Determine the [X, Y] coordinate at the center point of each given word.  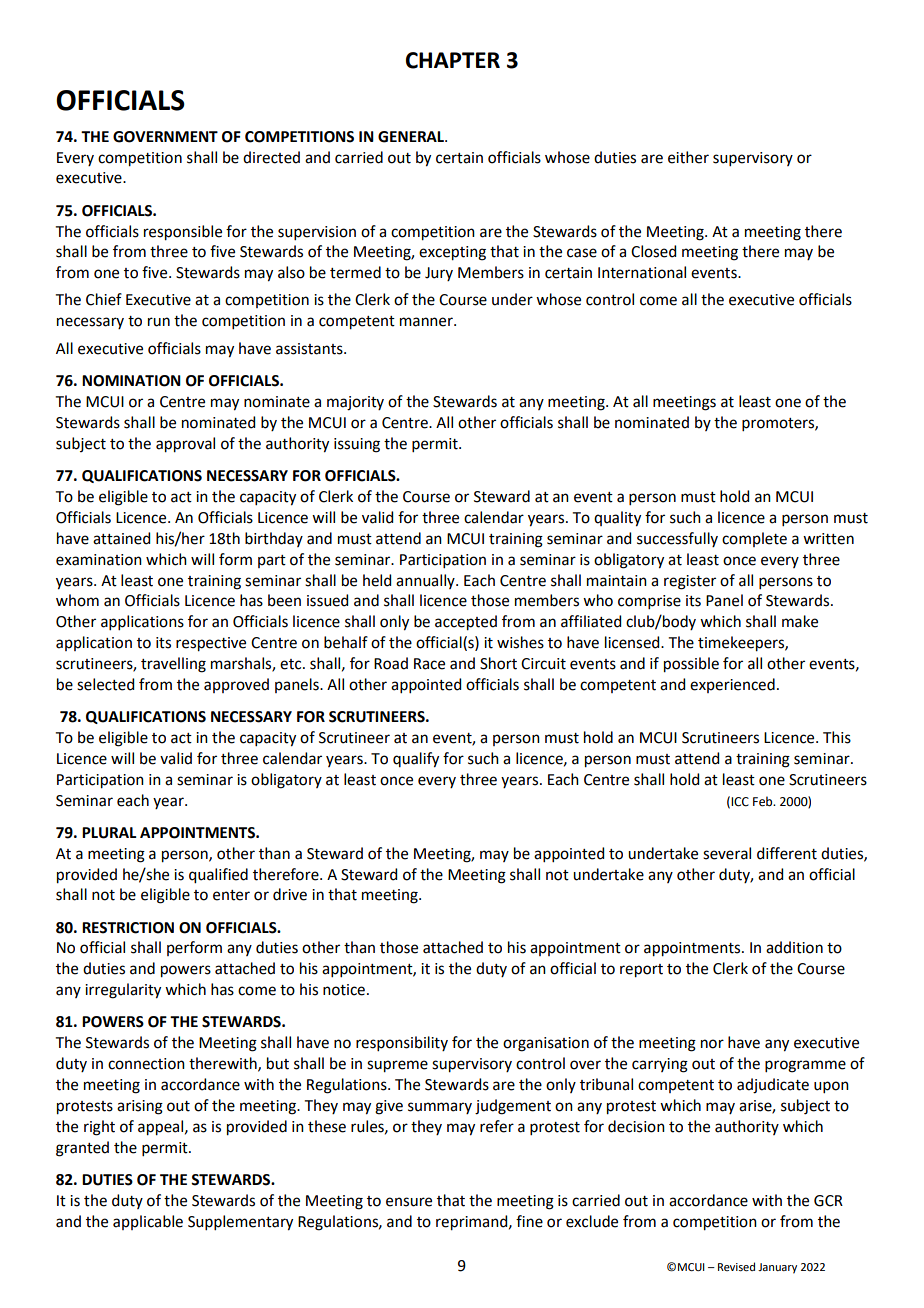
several [727, 853]
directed [271, 157]
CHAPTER [453, 60]
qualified [218, 876]
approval [185, 445]
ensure [409, 1202]
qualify [416, 760]
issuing [357, 445]
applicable [148, 1222]
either [688, 157]
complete [754, 539]
